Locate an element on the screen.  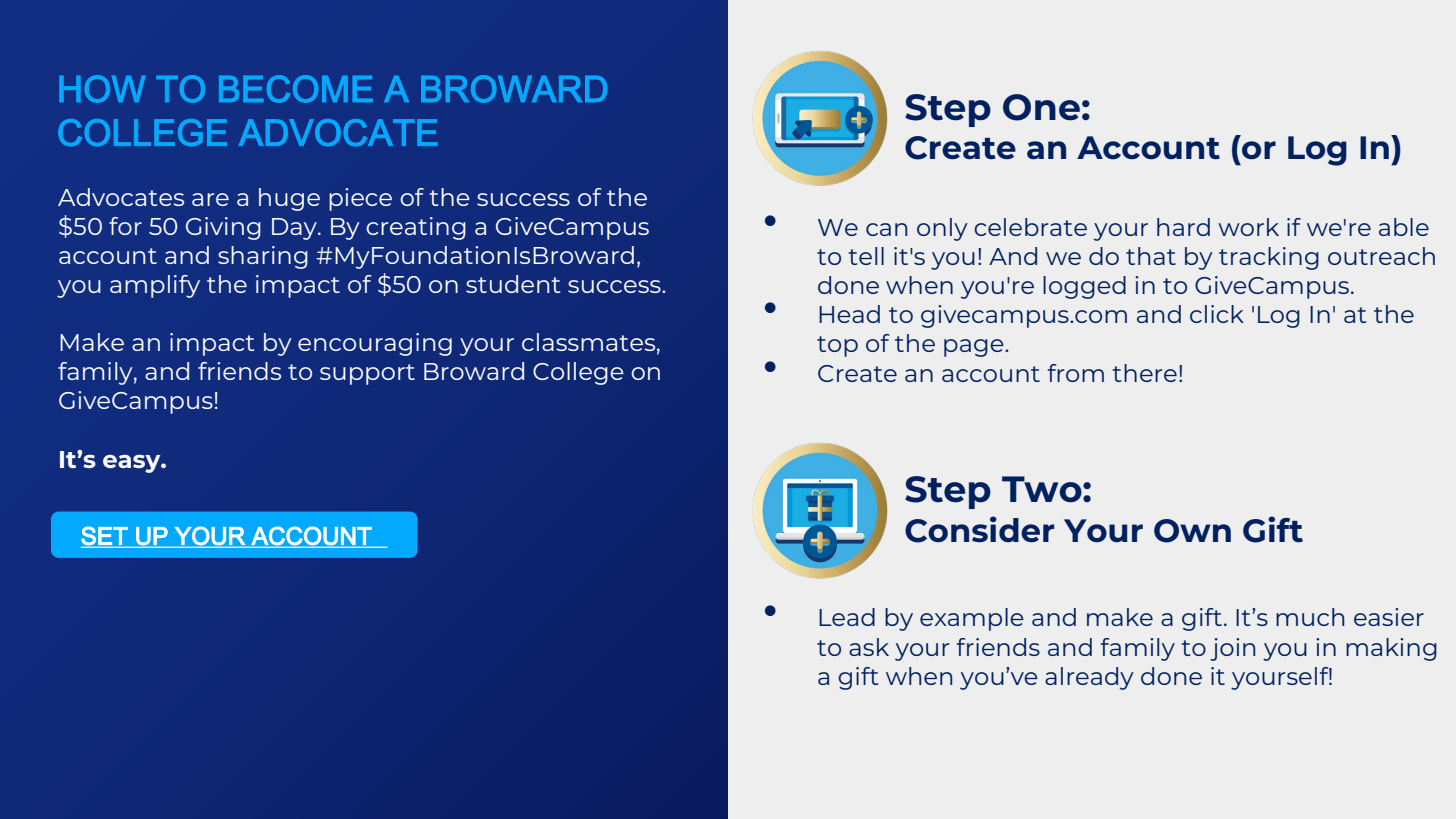
can is located at coordinates (886, 229).
